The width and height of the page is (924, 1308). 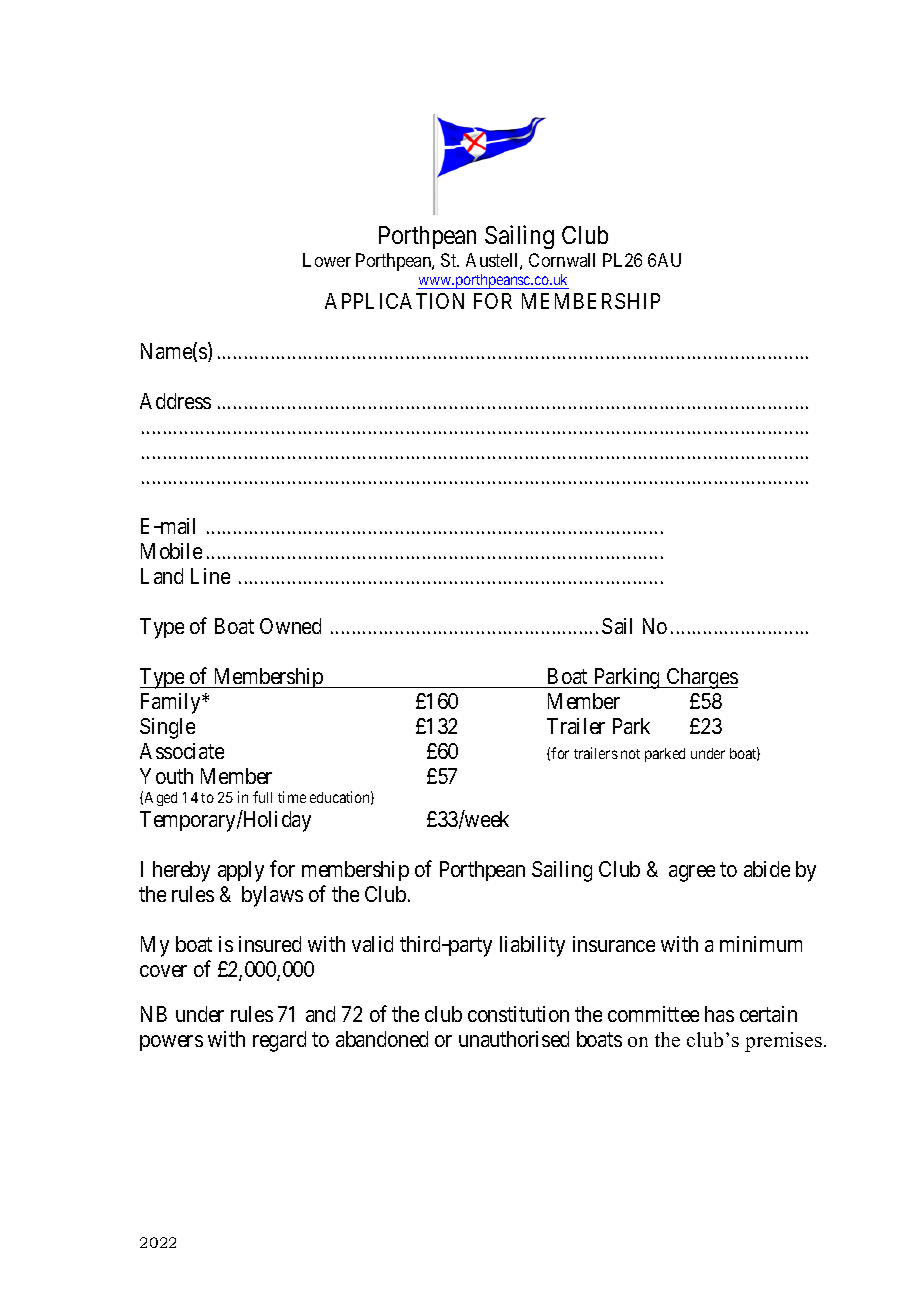 I want to click on regard, so click(x=279, y=1041).
